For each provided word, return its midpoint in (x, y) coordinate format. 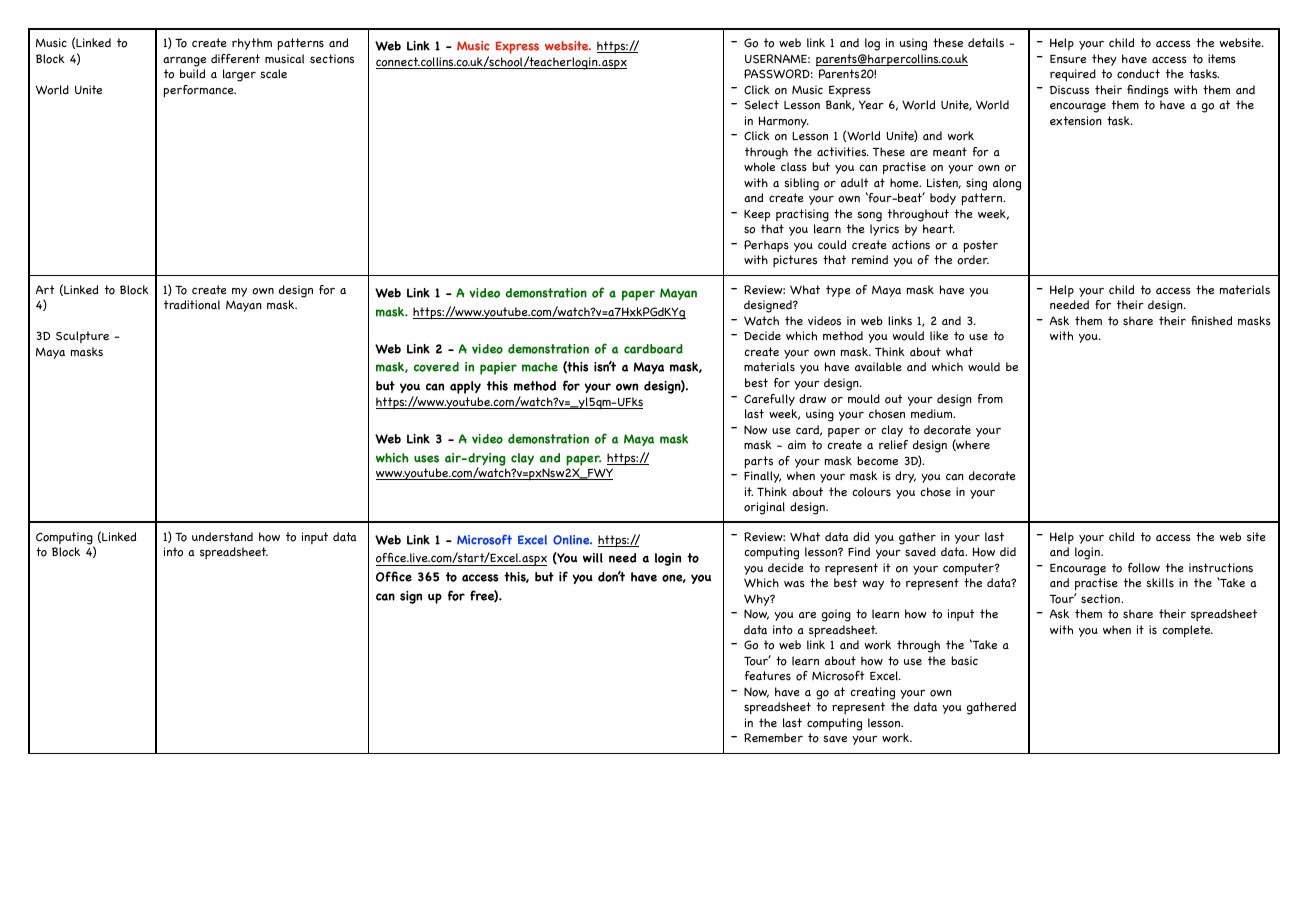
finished (1211, 320)
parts (759, 462)
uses (426, 459)
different (235, 58)
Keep (757, 216)
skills (1160, 583)
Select (762, 105)
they (1104, 60)
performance (200, 91)
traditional (192, 305)
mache (540, 367)
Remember (773, 737)
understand (222, 537)
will (593, 558)
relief (893, 444)
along (1007, 184)
